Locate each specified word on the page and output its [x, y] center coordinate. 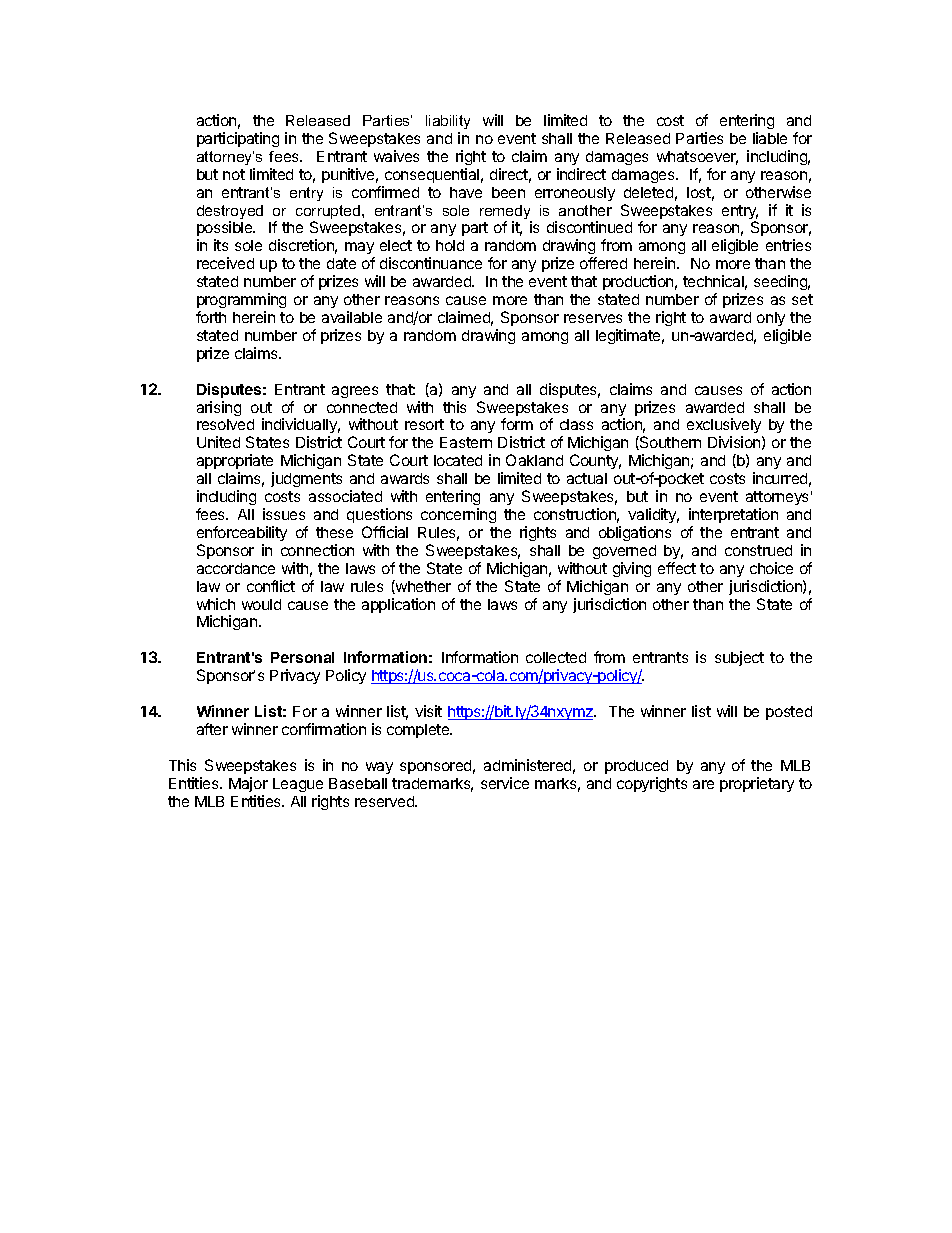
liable [770, 138]
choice [771, 568]
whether [422, 587]
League [298, 785]
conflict [271, 586]
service [505, 783]
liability [448, 122]
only [771, 319]
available [352, 317]
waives [396, 156]
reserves [593, 318]
